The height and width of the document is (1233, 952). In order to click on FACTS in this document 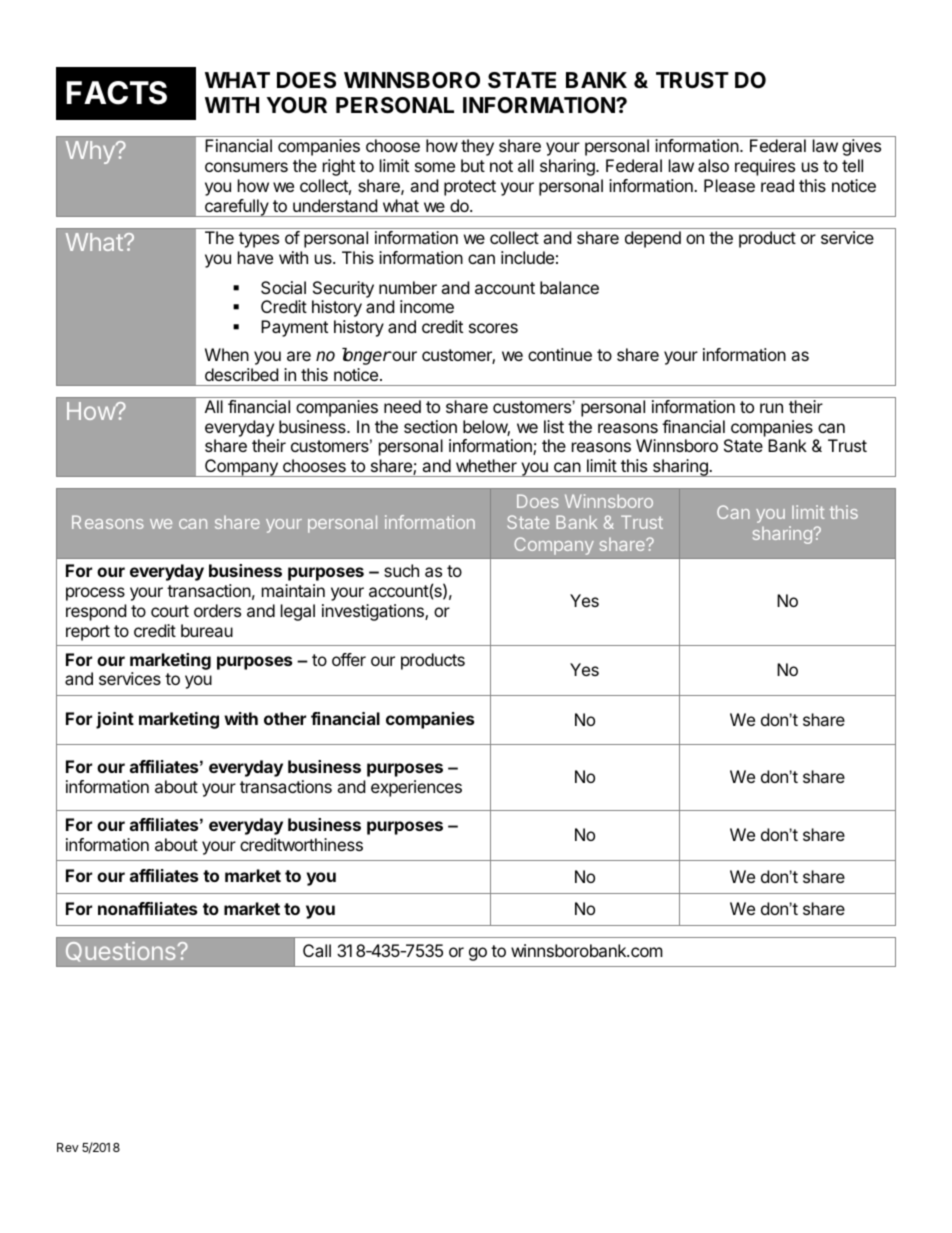, I will do `click(117, 93)`.
